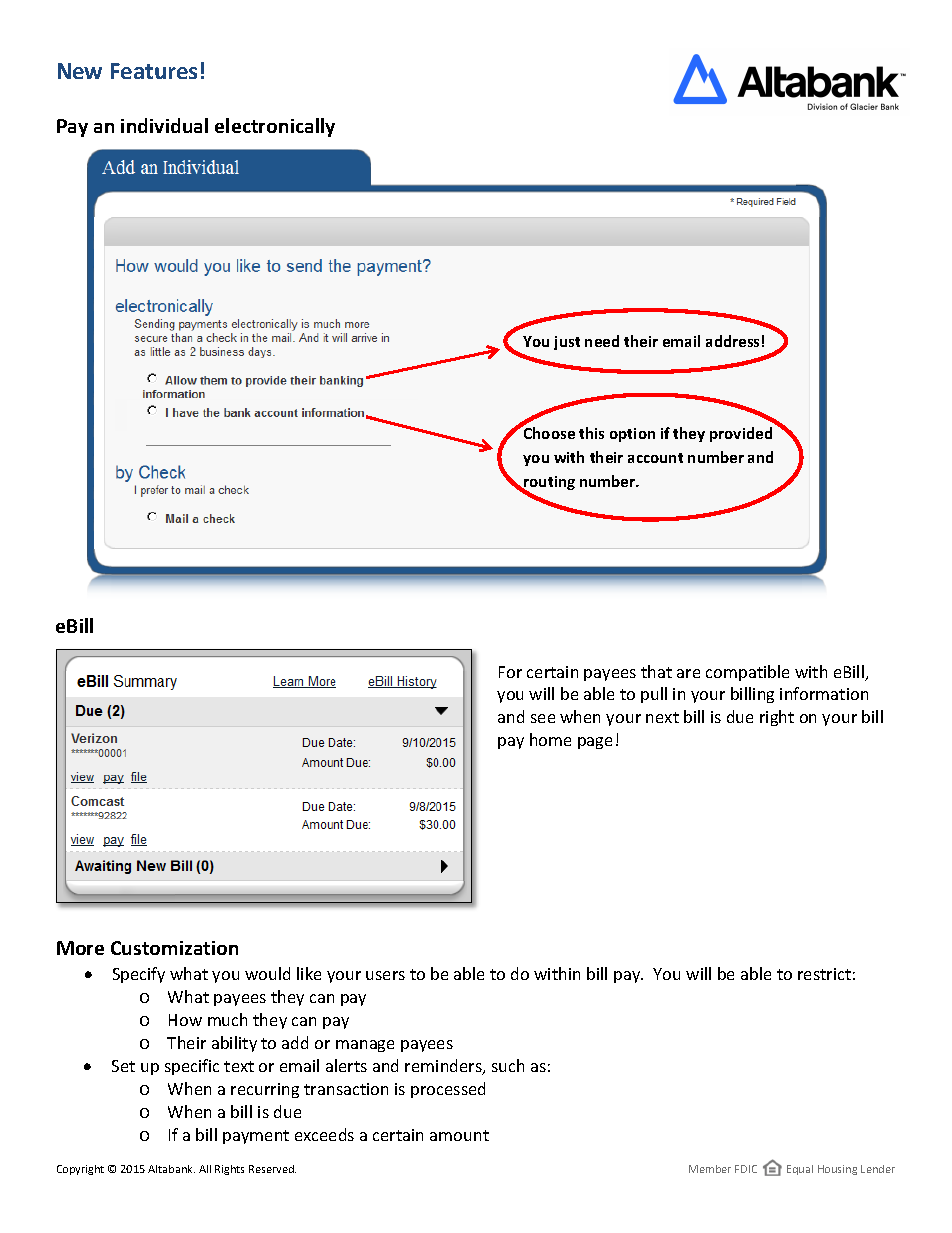 The width and height of the page is (952, 1233). I want to click on electronically, so click(275, 127).
